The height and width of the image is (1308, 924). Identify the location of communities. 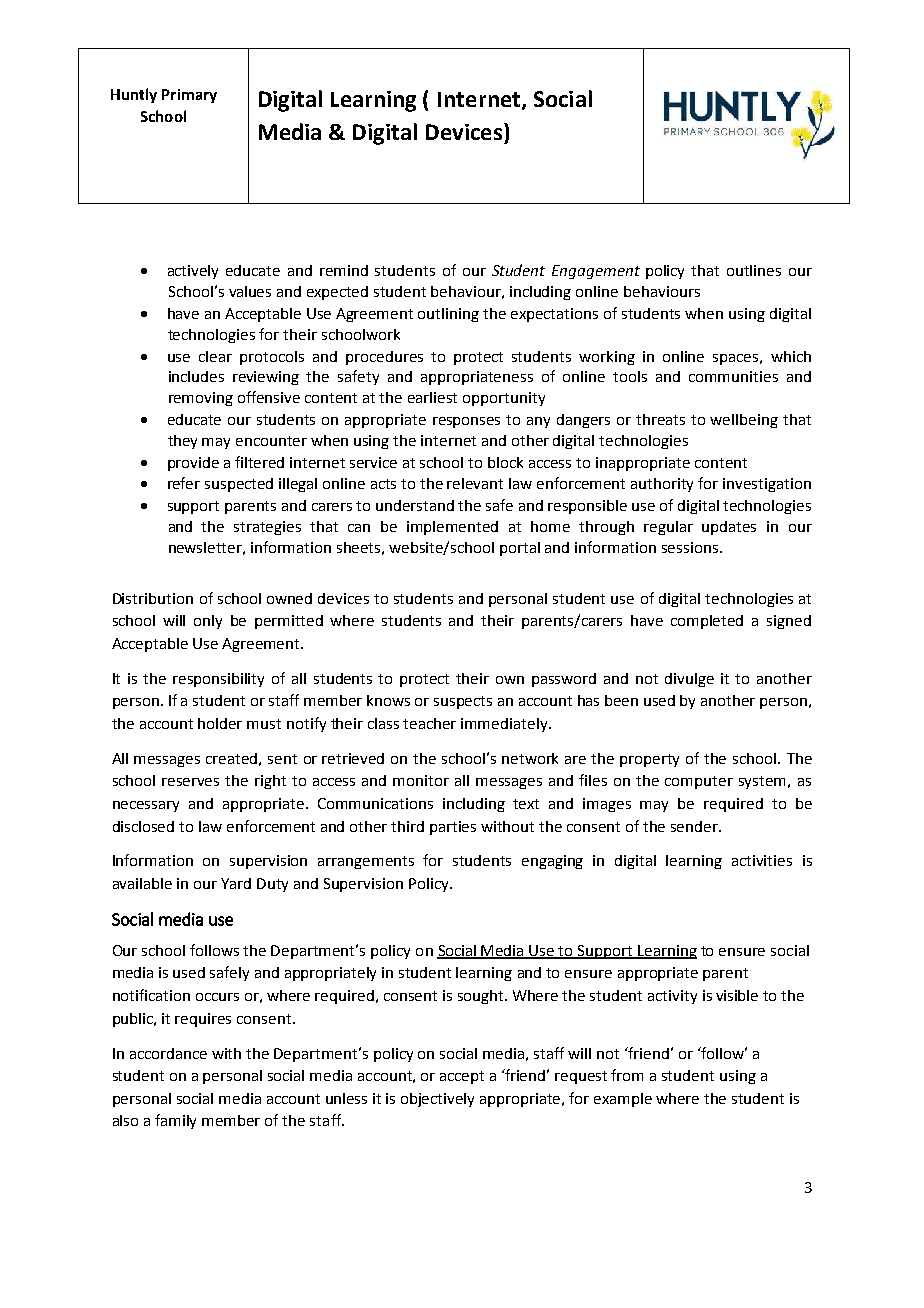
(733, 376).
